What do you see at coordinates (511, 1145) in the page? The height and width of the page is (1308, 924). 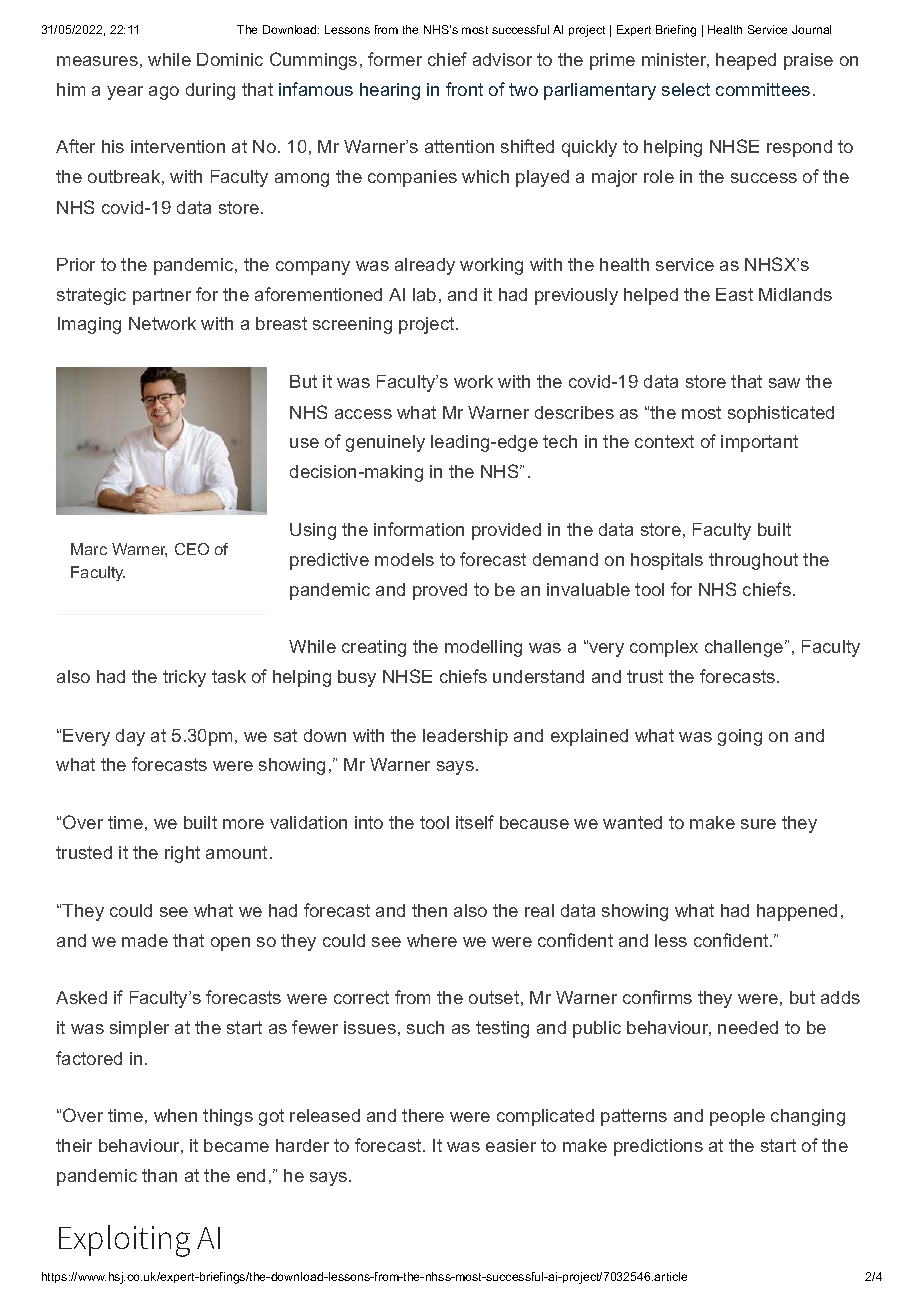 I see `easier` at bounding box center [511, 1145].
